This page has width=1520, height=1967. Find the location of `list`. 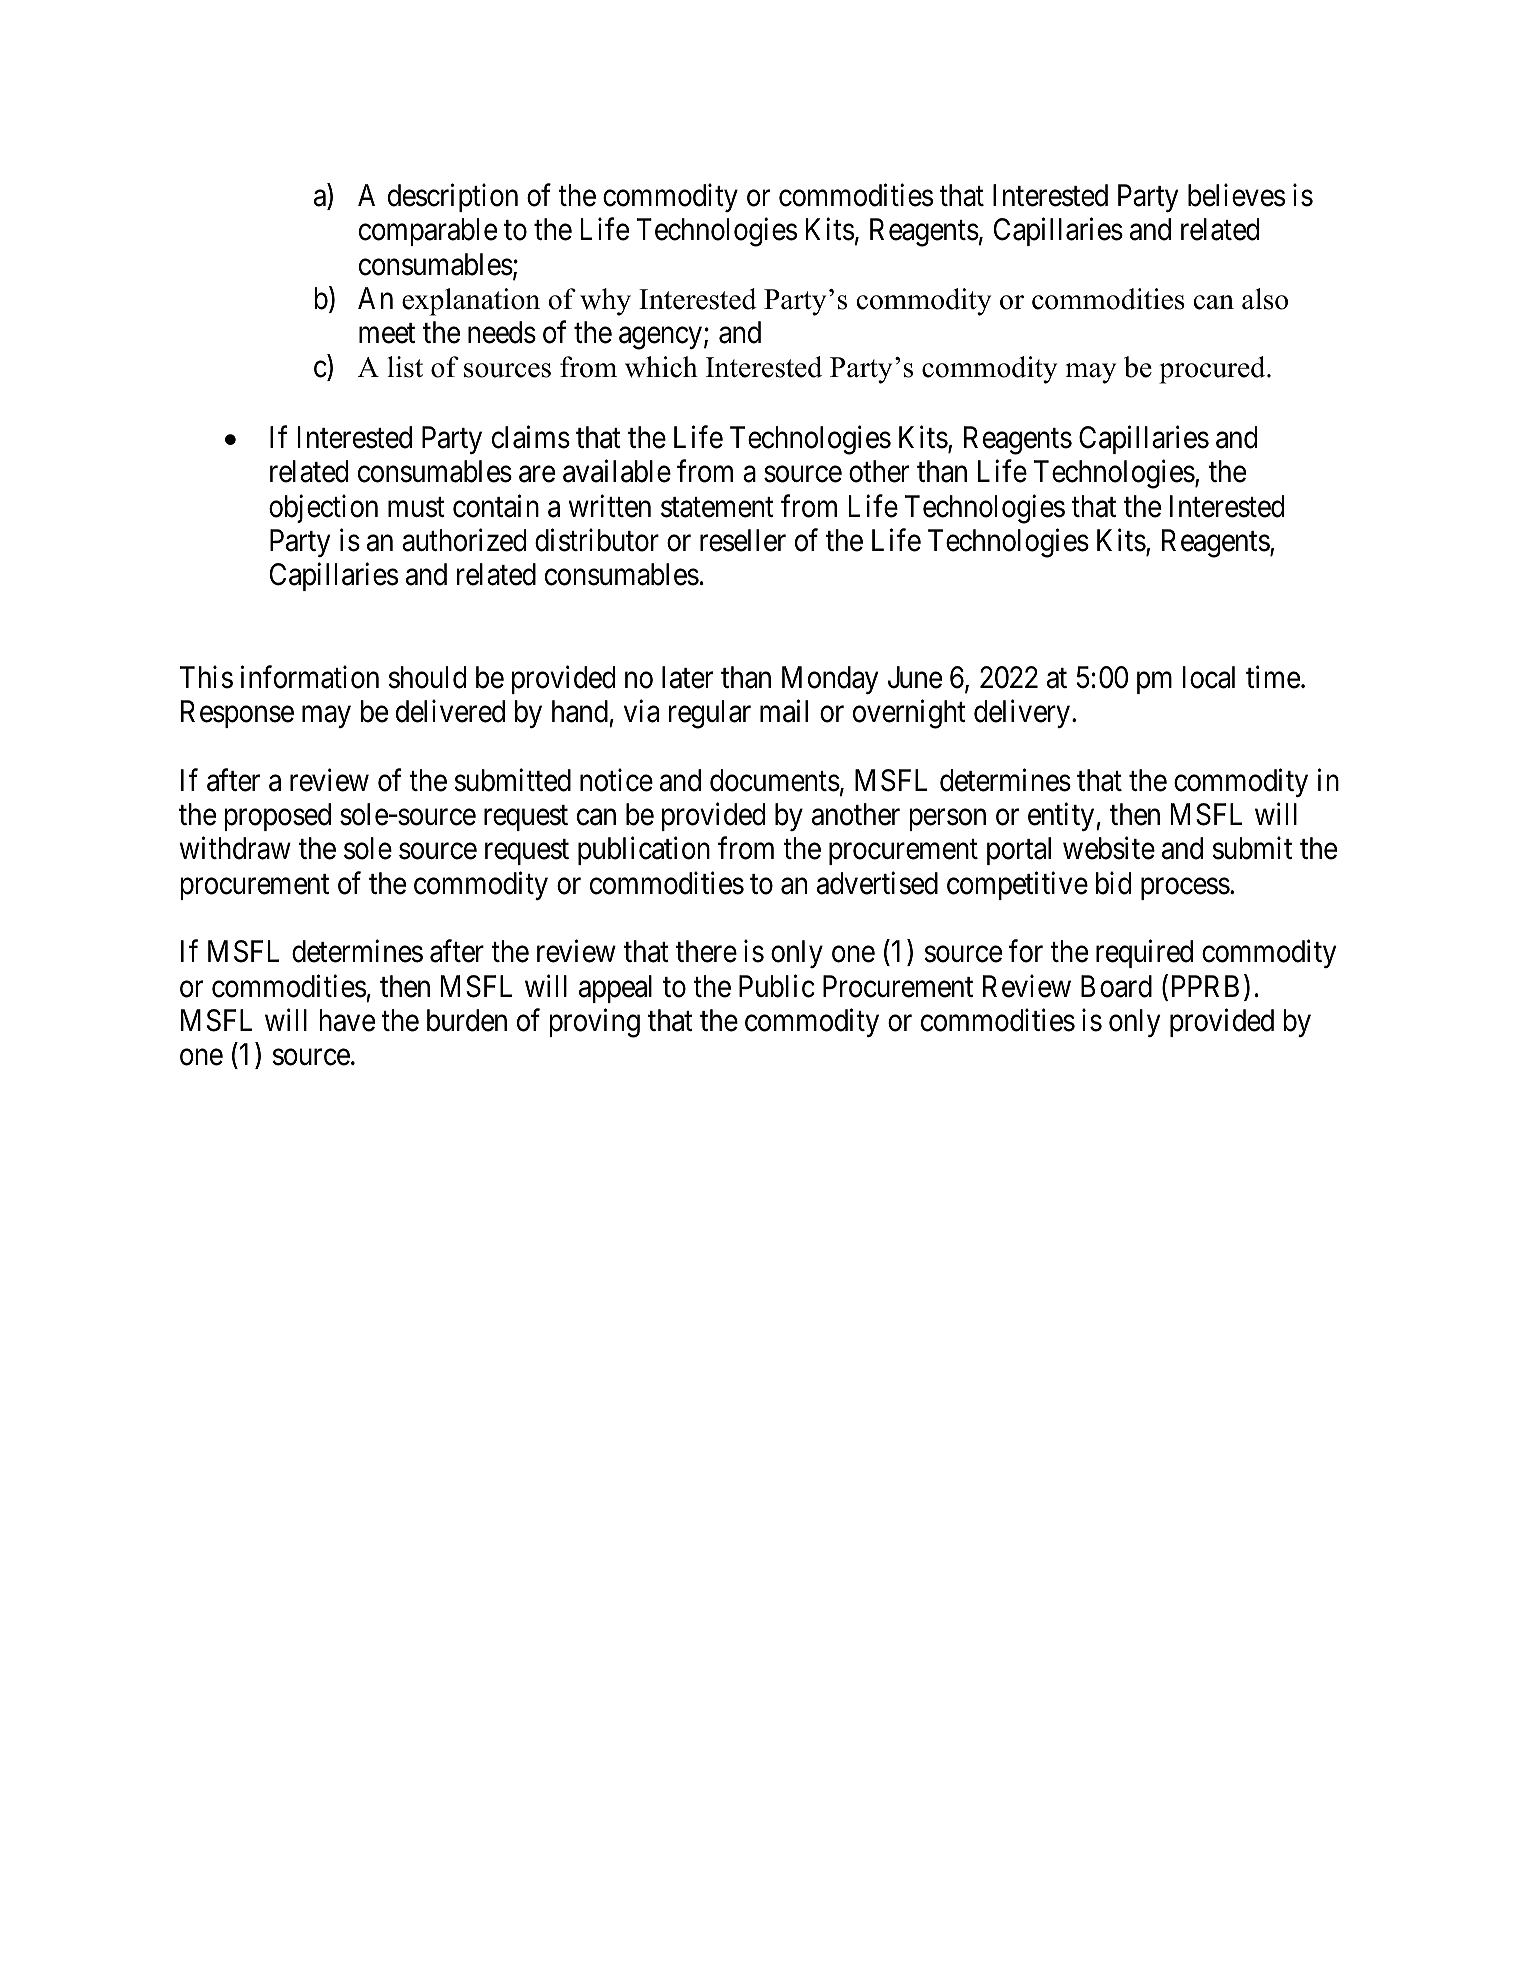

list is located at coordinates (405, 367).
